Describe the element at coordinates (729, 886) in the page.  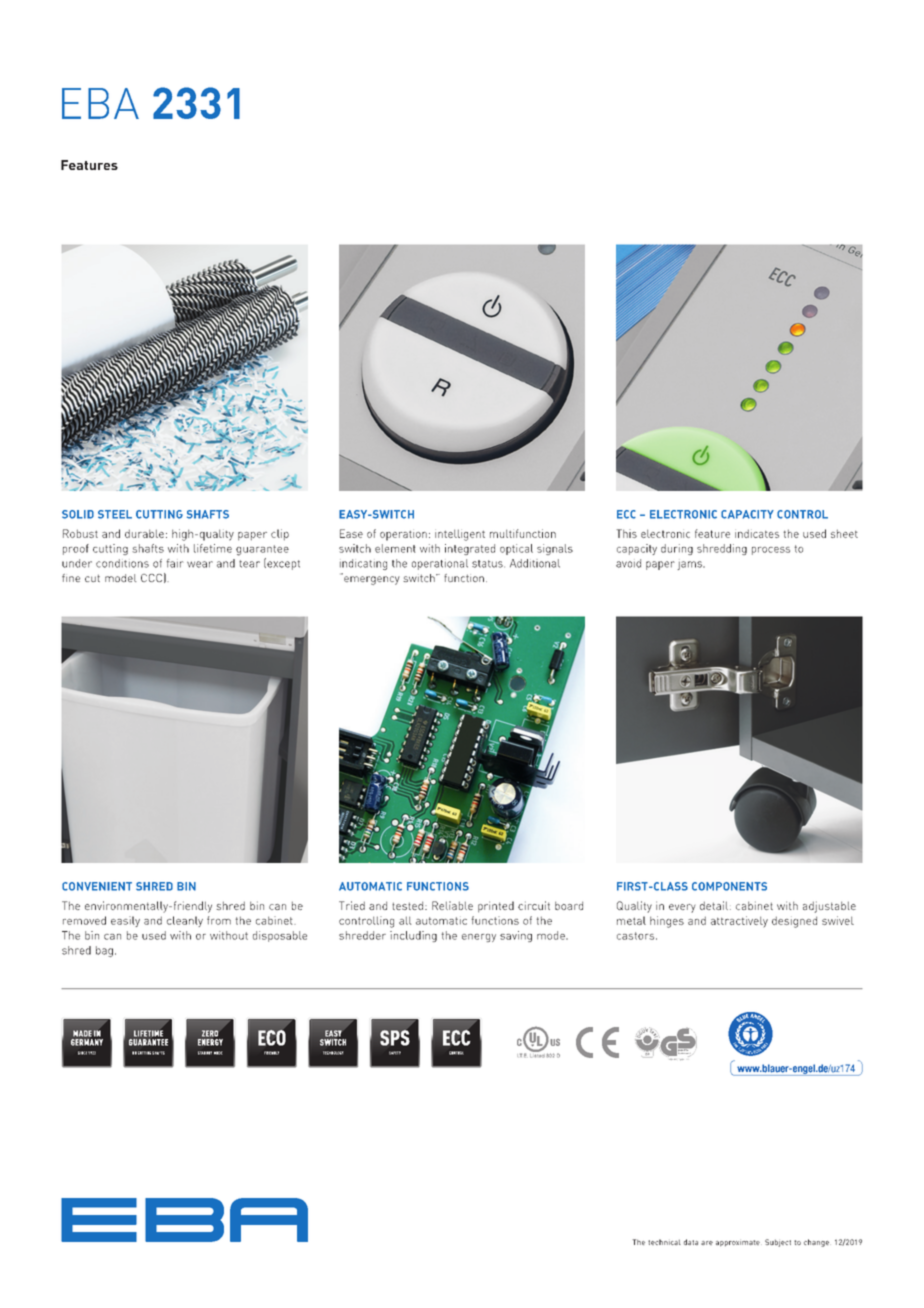
I see `COMPONENTS` at that location.
